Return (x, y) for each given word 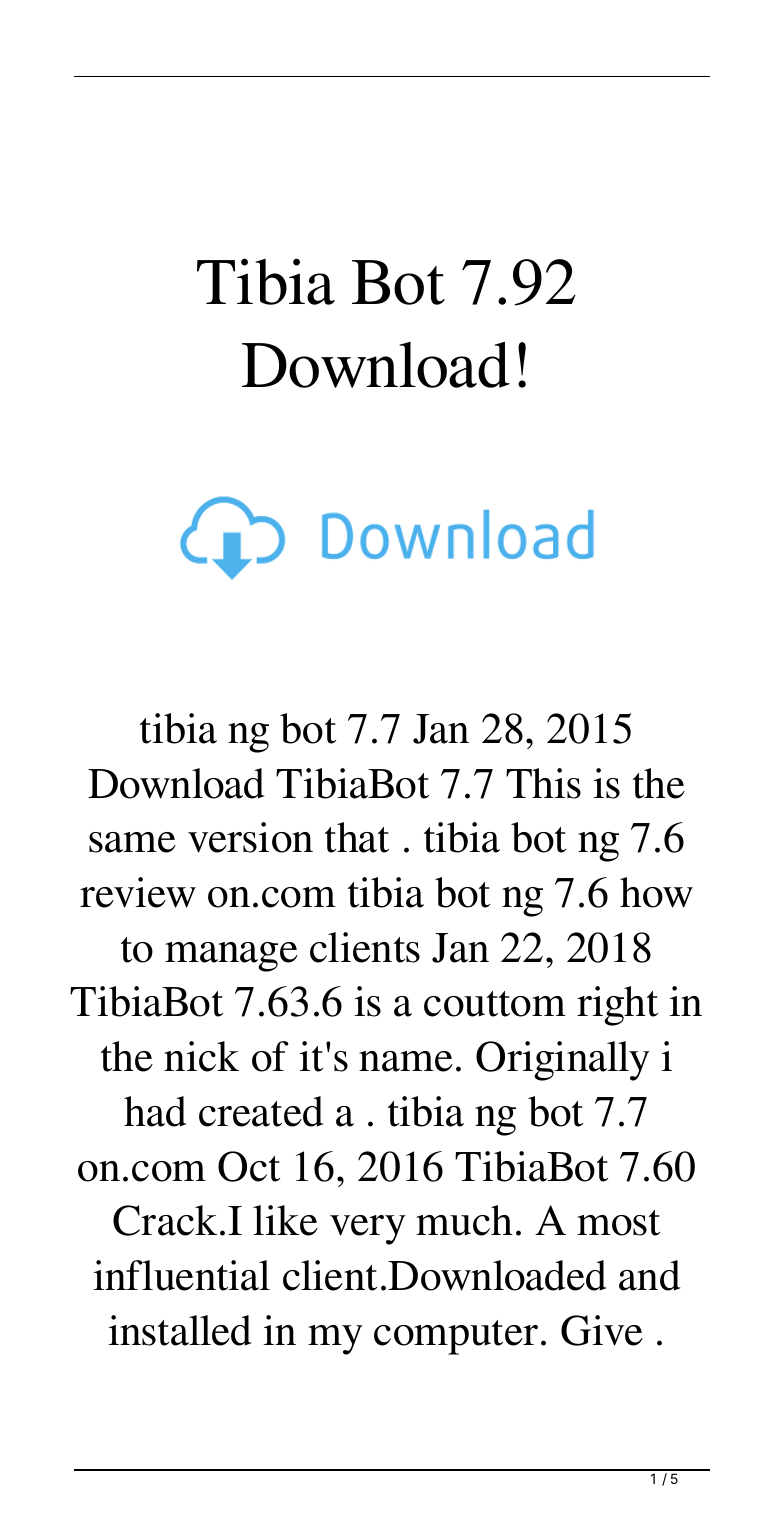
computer (456, 1337)
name (406, 1061)
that (357, 837)
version (250, 837)
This (543, 783)
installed (179, 1330)
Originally (563, 1061)
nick (201, 1056)
